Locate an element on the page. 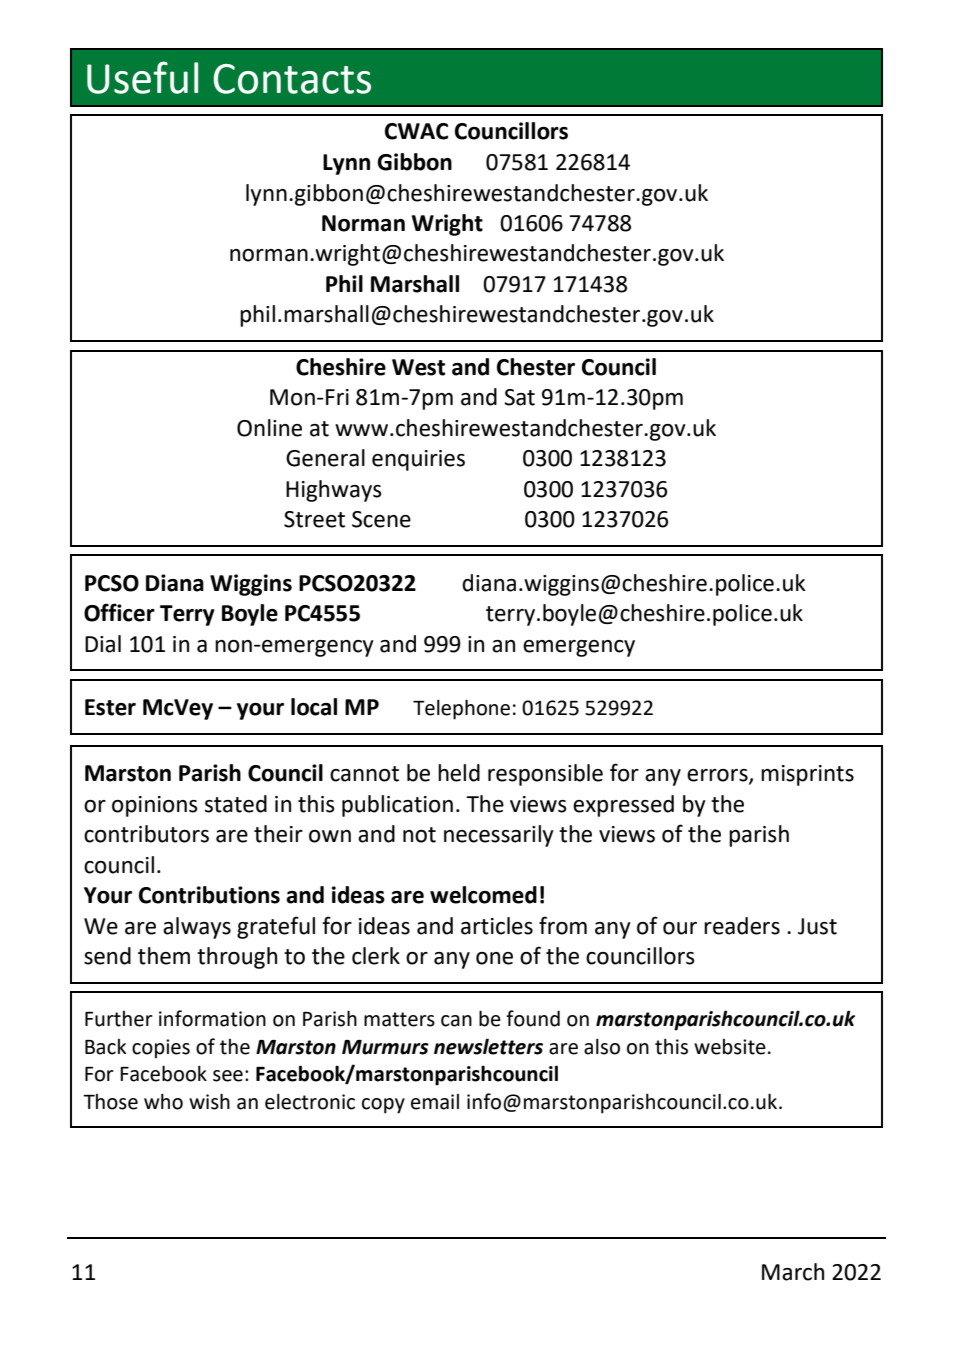 The width and height of the document is (953, 1353). March is located at coordinates (793, 1272).
